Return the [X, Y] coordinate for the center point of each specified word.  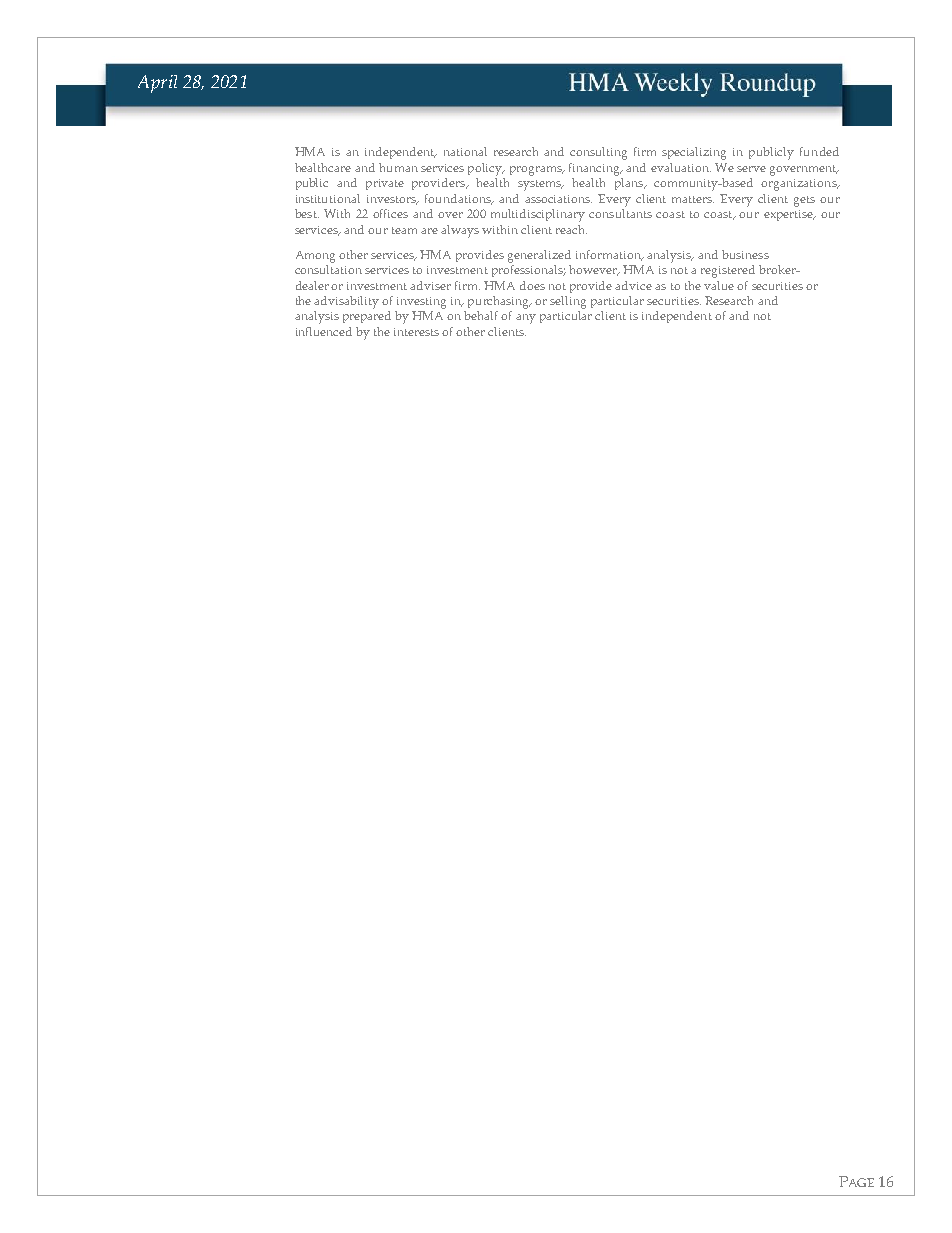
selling [568, 302]
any [526, 319]
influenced [324, 331]
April [157, 84]
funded [819, 151]
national [465, 151]
